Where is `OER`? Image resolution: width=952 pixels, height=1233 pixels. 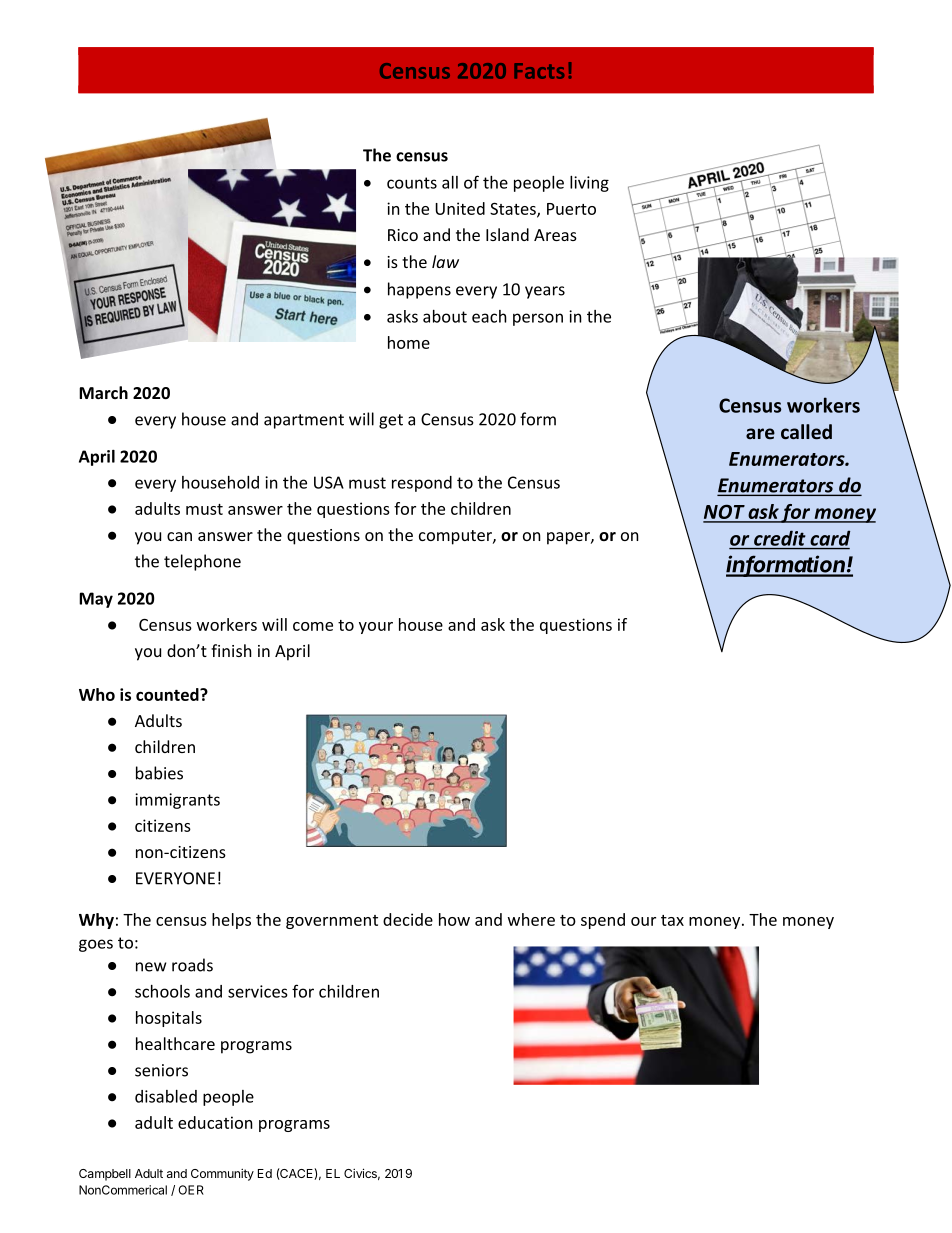 OER is located at coordinates (191, 1190).
